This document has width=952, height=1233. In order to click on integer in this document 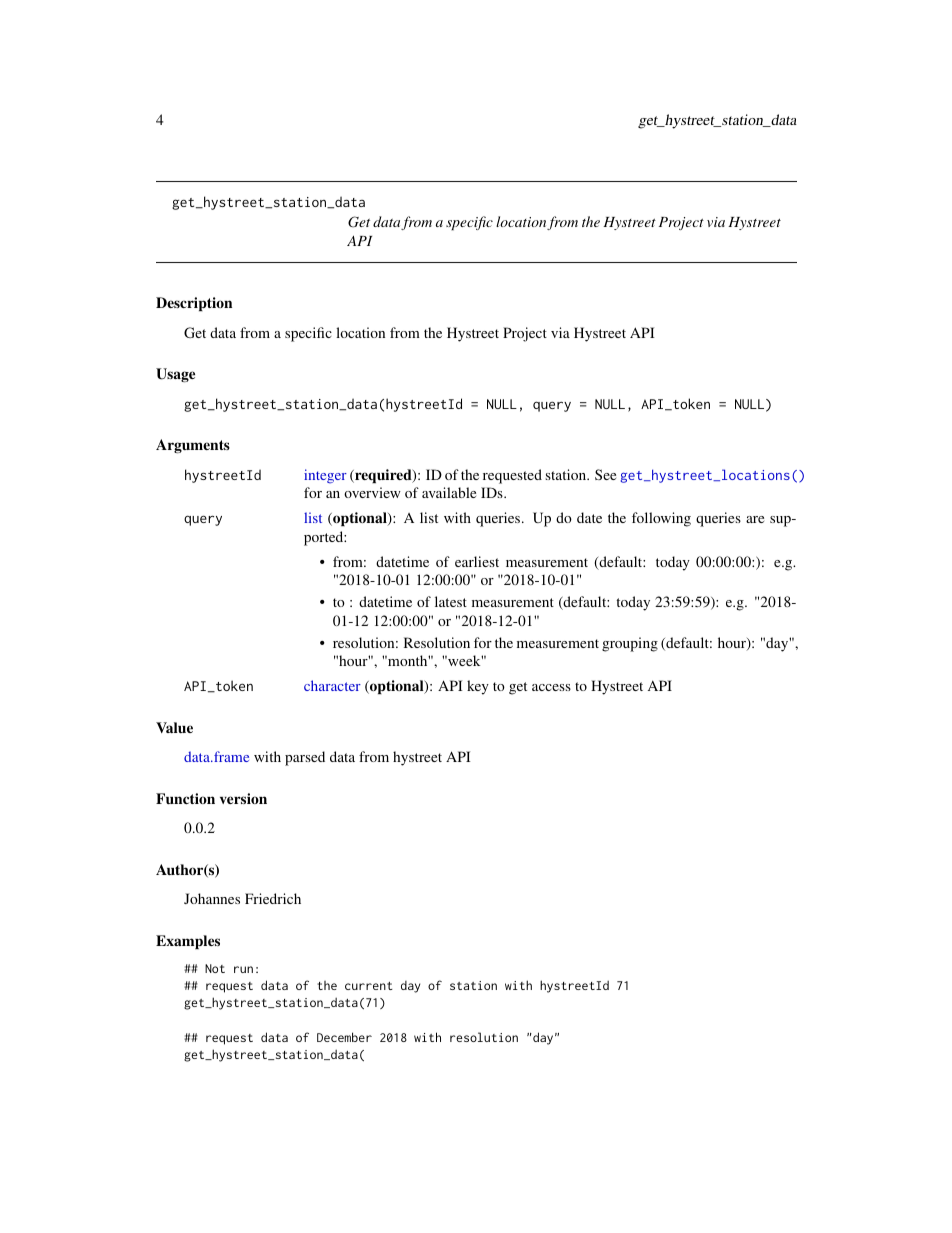, I will do `click(325, 476)`.
